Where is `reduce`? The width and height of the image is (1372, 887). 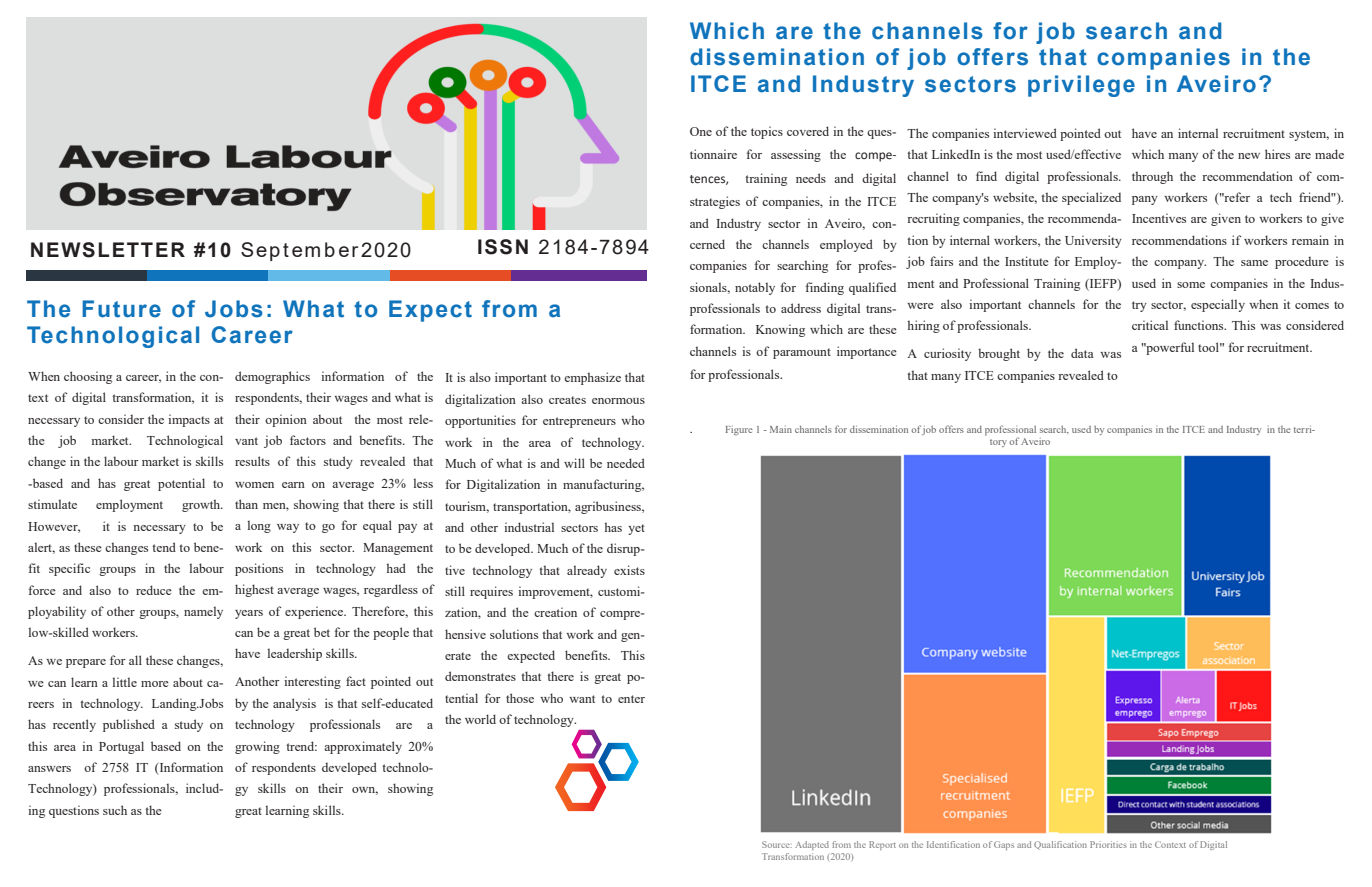
reduce is located at coordinates (154, 590).
